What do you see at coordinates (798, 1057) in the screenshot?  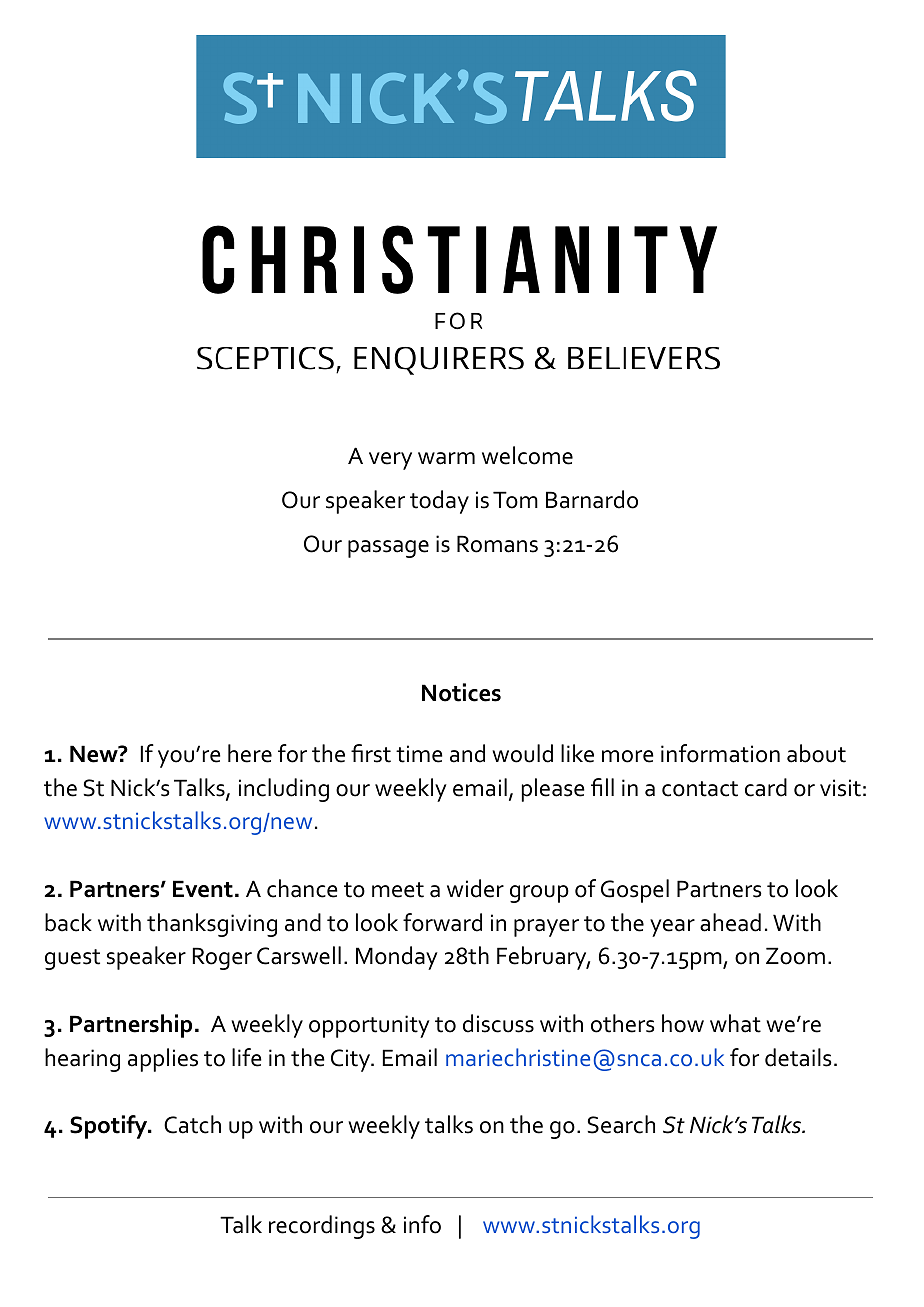 I see `details` at bounding box center [798, 1057].
